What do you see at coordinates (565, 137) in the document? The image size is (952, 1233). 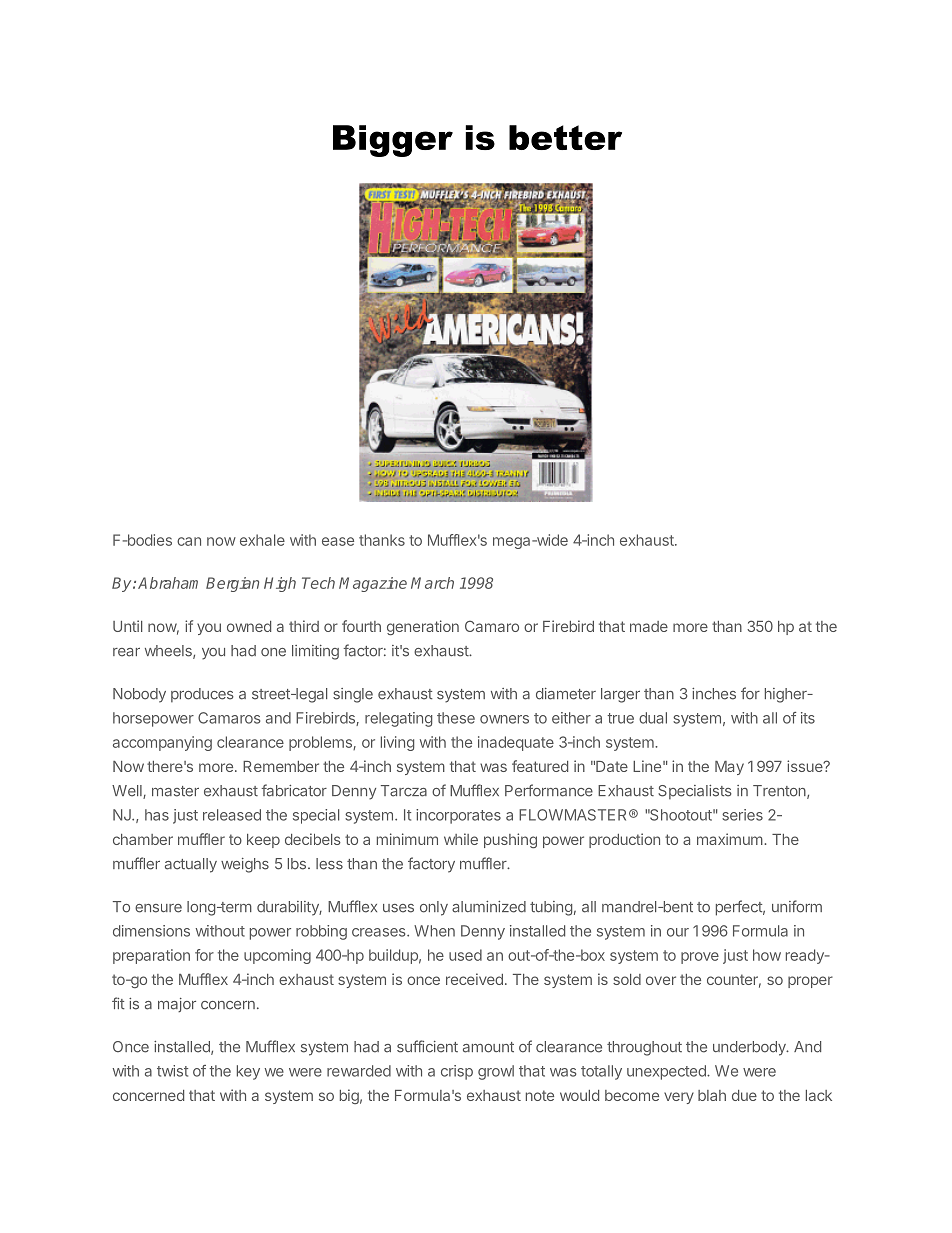 I see `better` at bounding box center [565, 137].
